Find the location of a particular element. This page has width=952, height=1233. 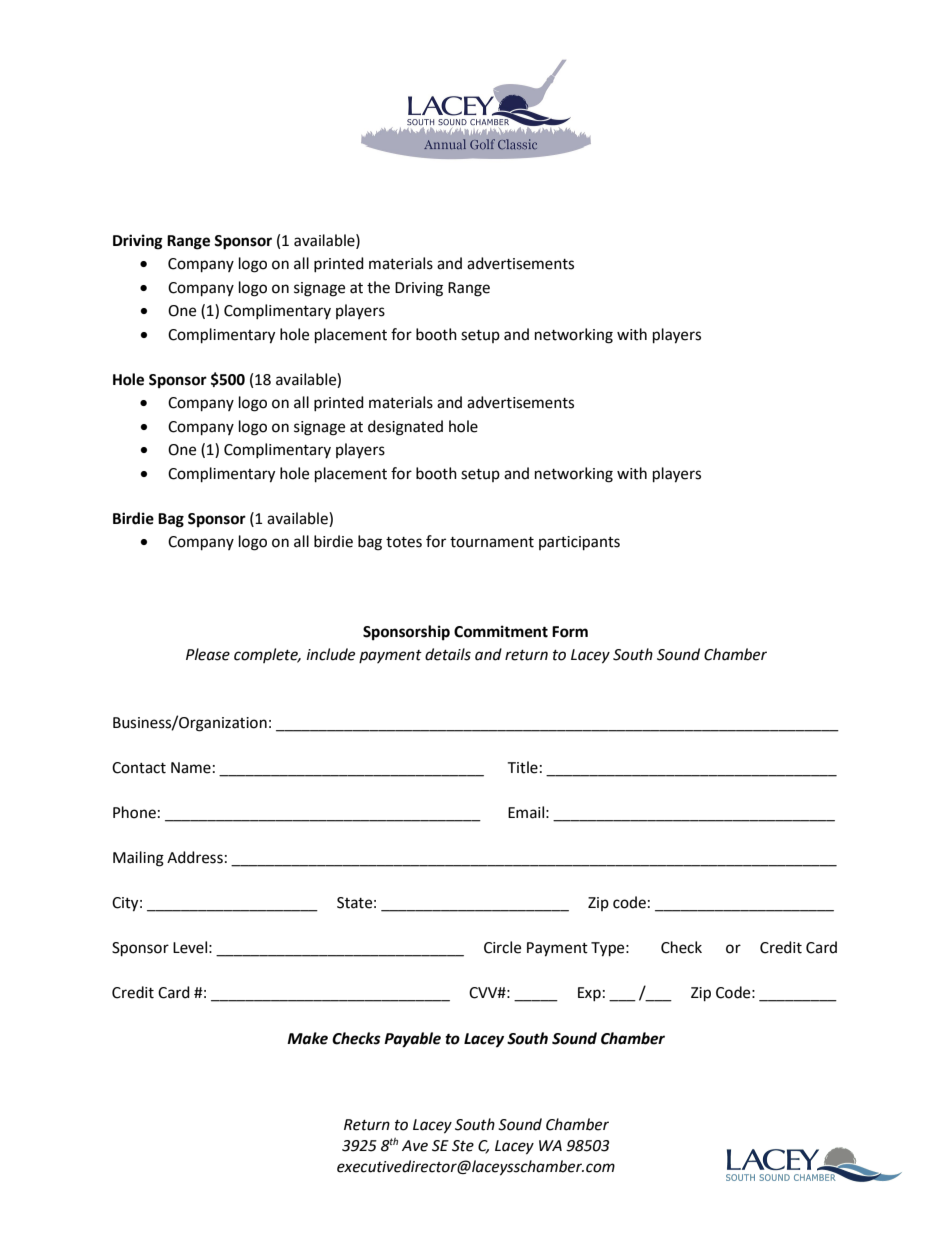

Title is located at coordinates (522, 767).
